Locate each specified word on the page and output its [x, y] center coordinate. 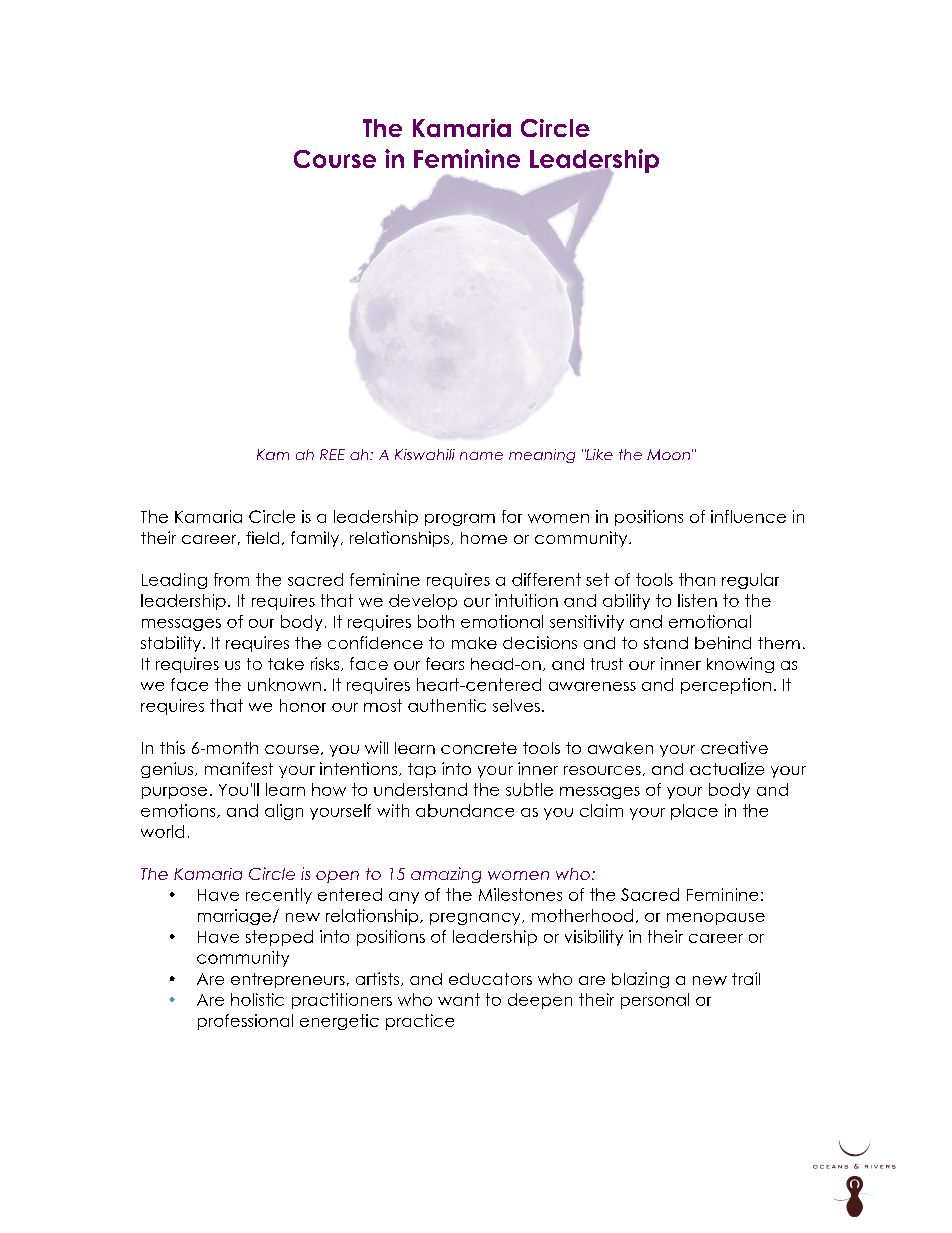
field [262, 537]
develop [423, 602]
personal [655, 1001]
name [481, 456]
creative [734, 747]
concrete [479, 748]
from [231, 579]
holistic [257, 999]
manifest [239, 768]
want [459, 999]
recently [279, 896]
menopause [716, 919]
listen [697, 600]
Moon [668, 454]
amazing [446, 875]
